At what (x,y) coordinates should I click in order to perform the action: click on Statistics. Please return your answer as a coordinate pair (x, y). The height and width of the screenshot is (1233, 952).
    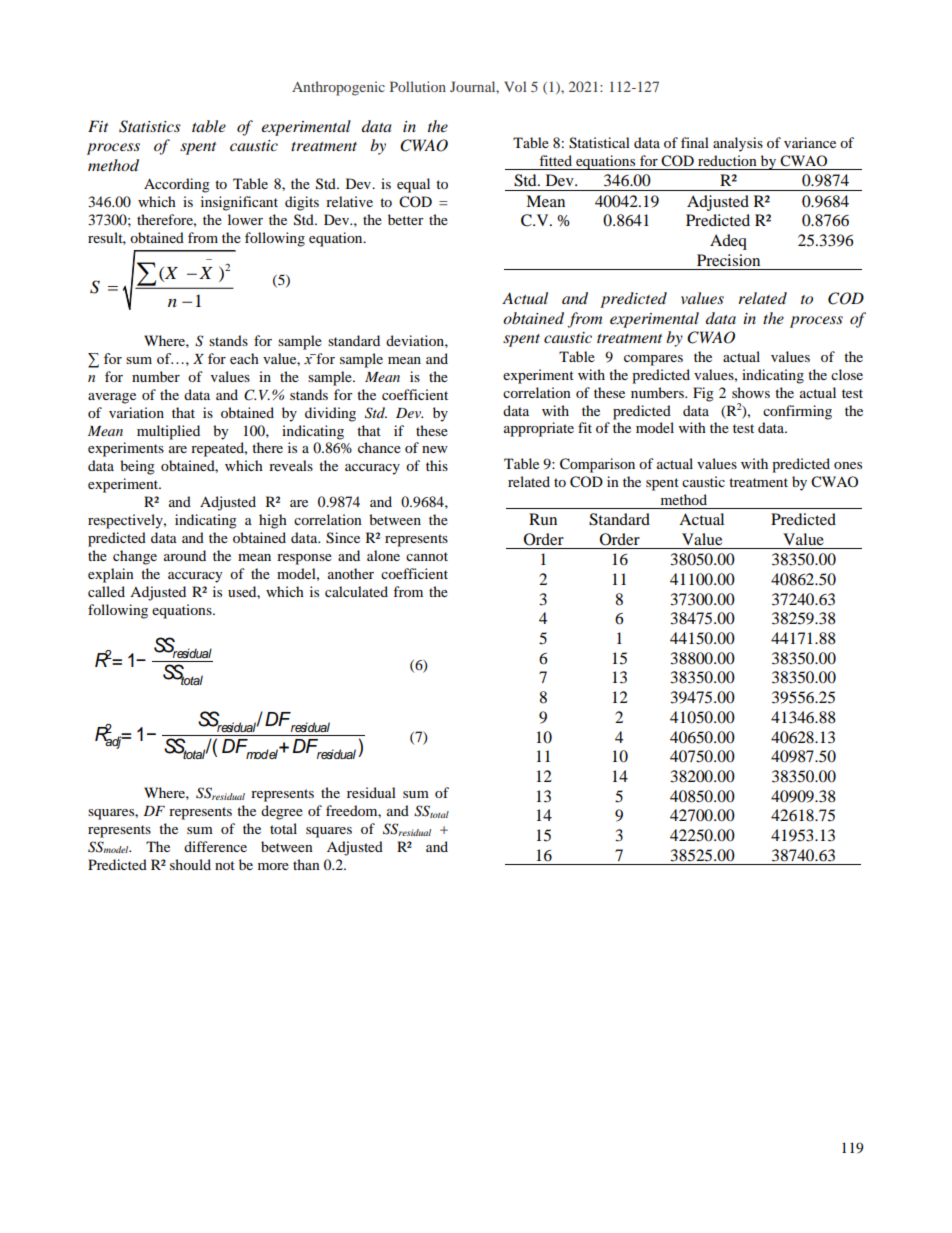
    Looking at the image, I should click on (150, 126).
